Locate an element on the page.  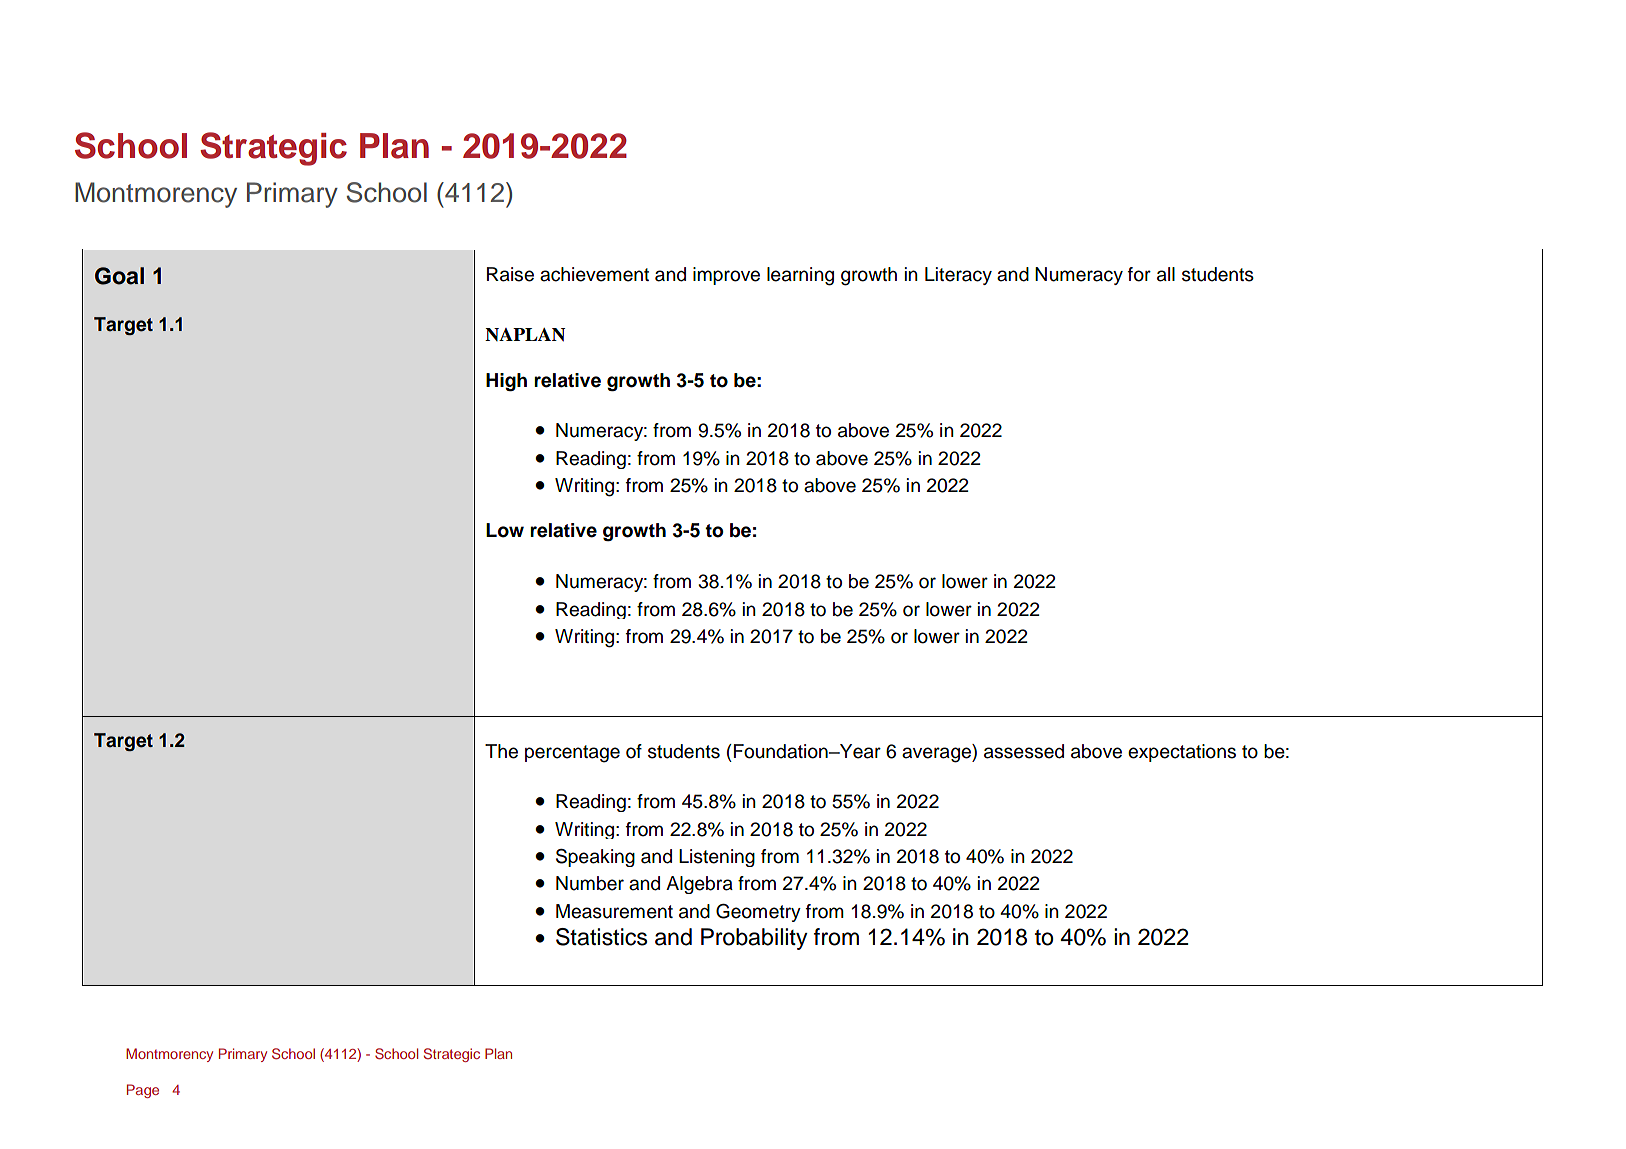
Geometry is located at coordinates (758, 913).
